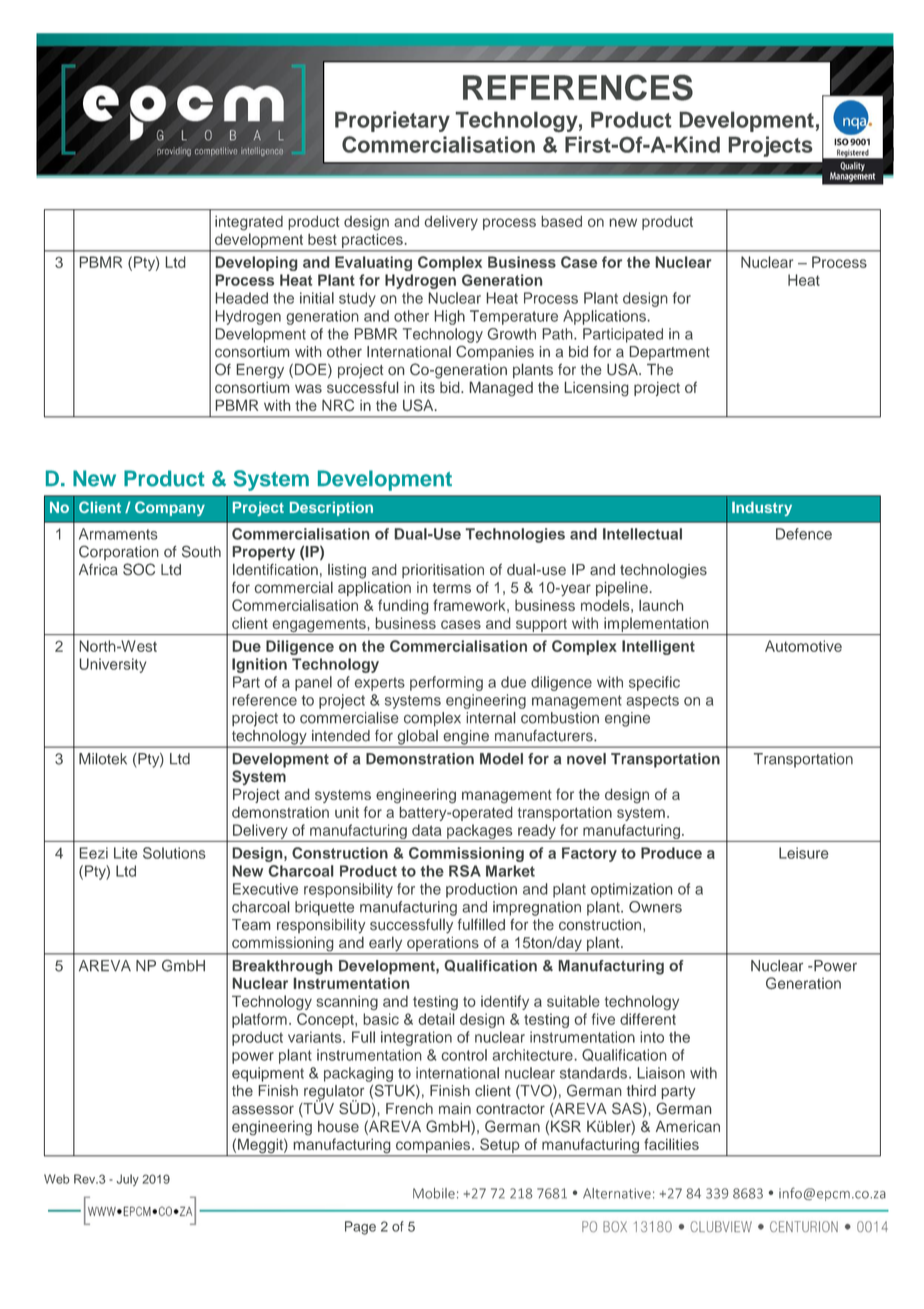  I want to click on July, so click(127, 1180).
